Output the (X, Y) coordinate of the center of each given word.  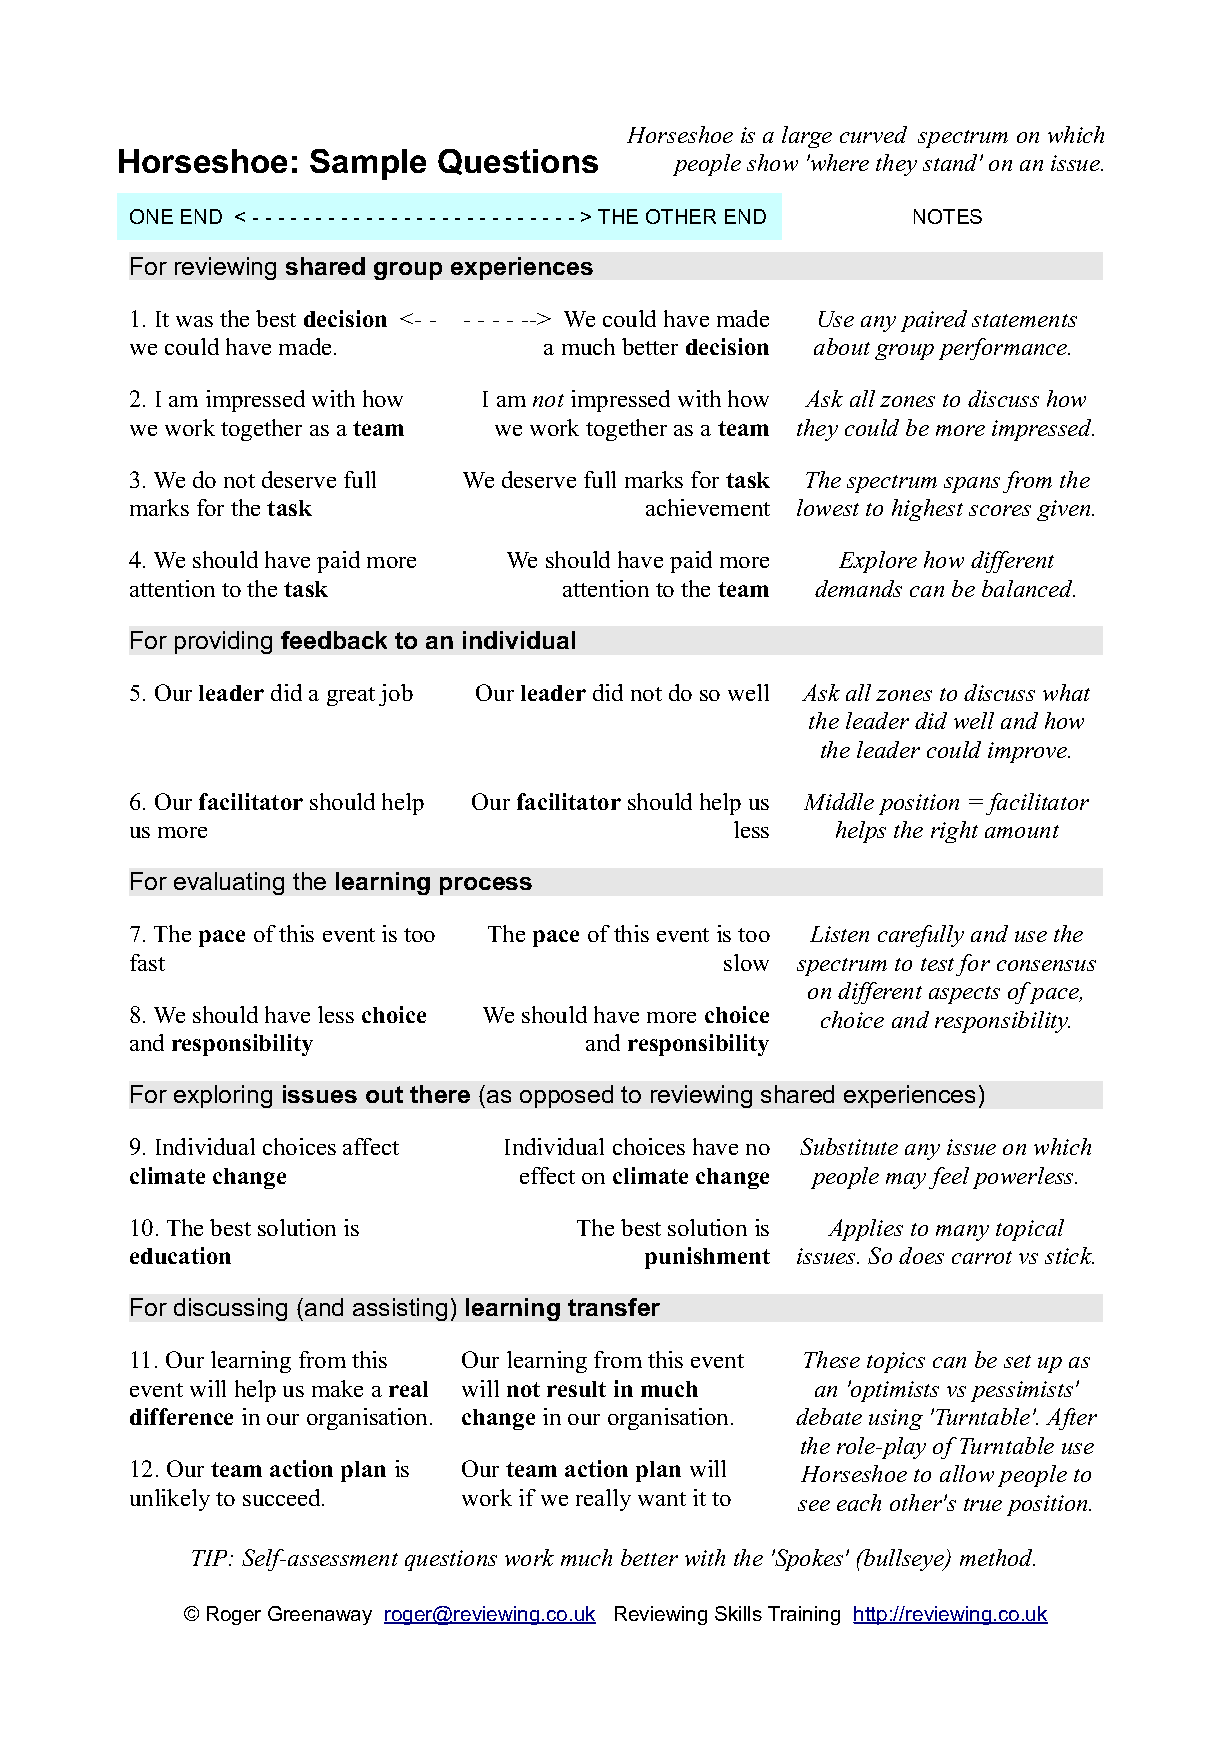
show (772, 162)
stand (952, 162)
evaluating (229, 883)
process (486, 886)
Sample (368, 164)
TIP (211, 1558)
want (662, 1499)
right (954, 832)
